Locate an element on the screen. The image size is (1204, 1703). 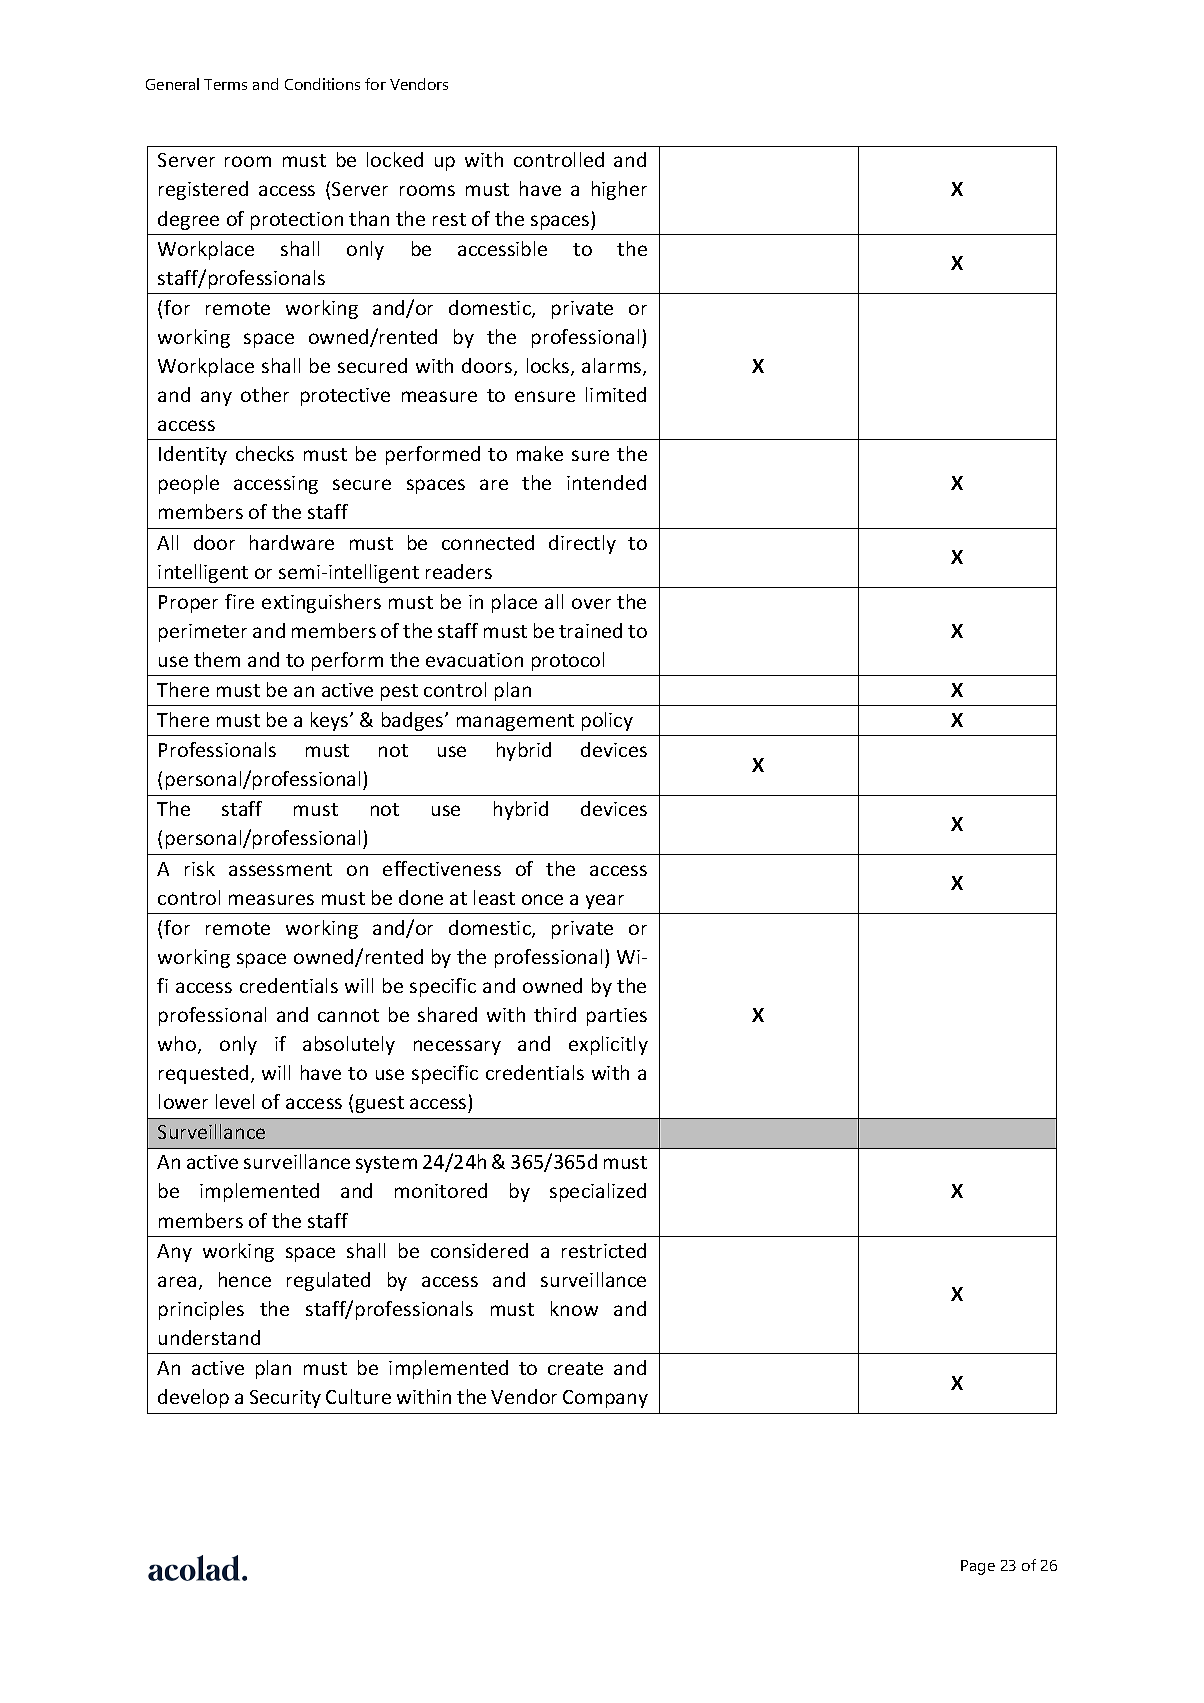
Terms is located at coordinates (225, 84).
